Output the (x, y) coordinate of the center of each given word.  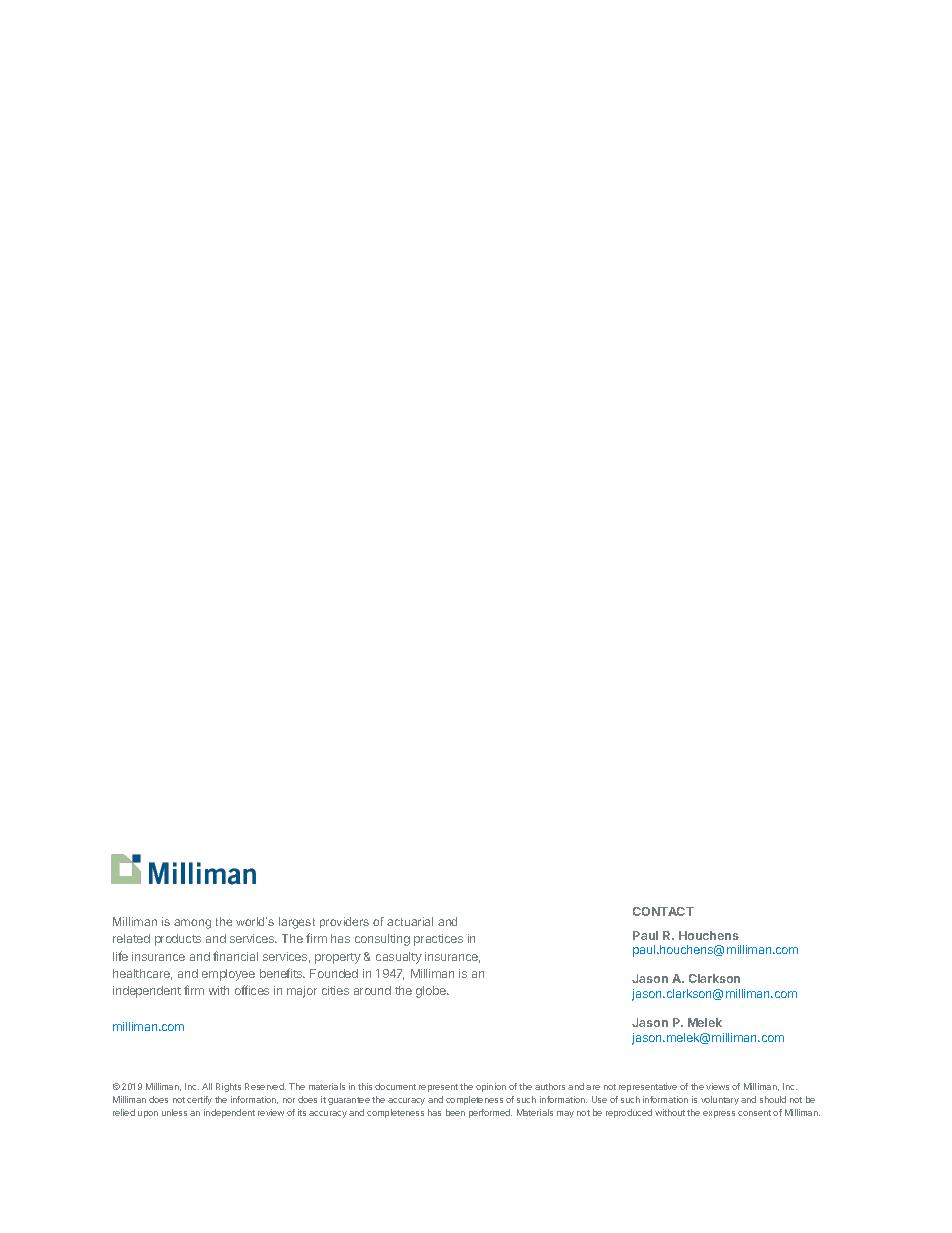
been (455, 1112)
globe (432, 992)
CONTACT (663, 911)
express (719, 1114)
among (192, 924)
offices (252, 990)
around (372, 990)
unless (174, 1112)
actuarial (410, 921)
